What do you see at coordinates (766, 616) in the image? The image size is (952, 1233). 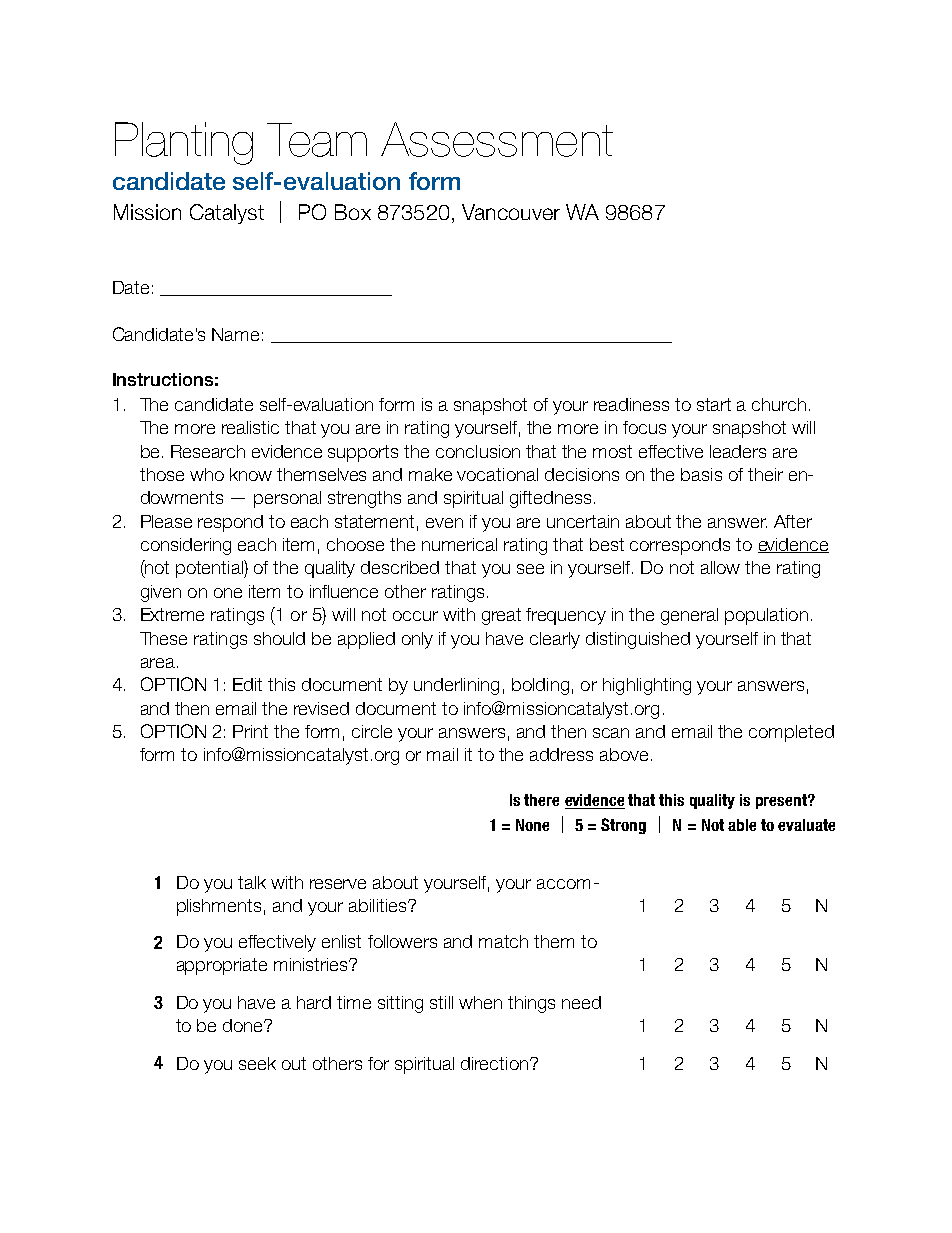 I see `population` at bounding box center [766, 616].
